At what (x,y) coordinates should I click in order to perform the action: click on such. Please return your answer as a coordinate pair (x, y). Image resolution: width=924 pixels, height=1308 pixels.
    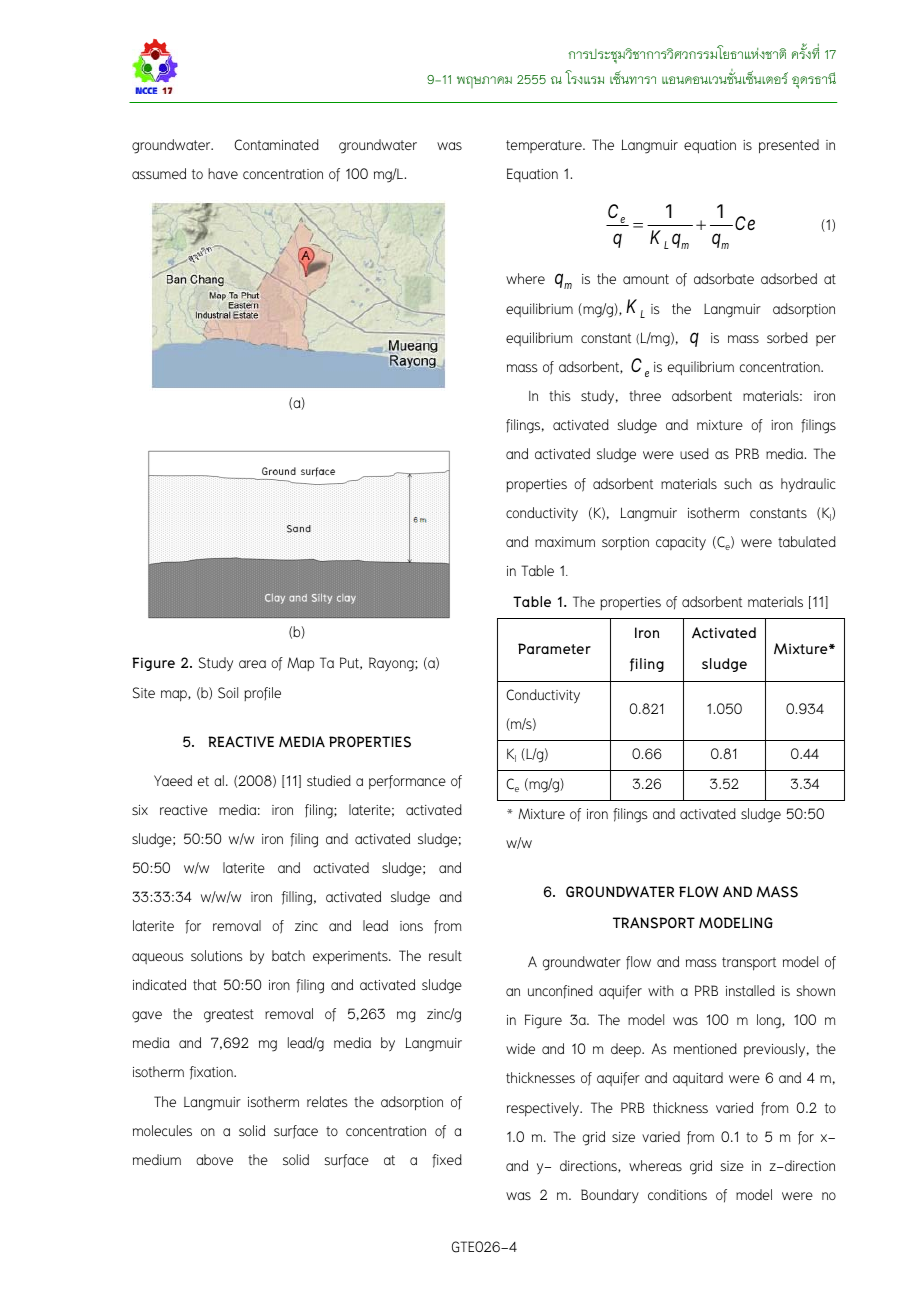
    Looking at the image, I should click on (738, 483).
